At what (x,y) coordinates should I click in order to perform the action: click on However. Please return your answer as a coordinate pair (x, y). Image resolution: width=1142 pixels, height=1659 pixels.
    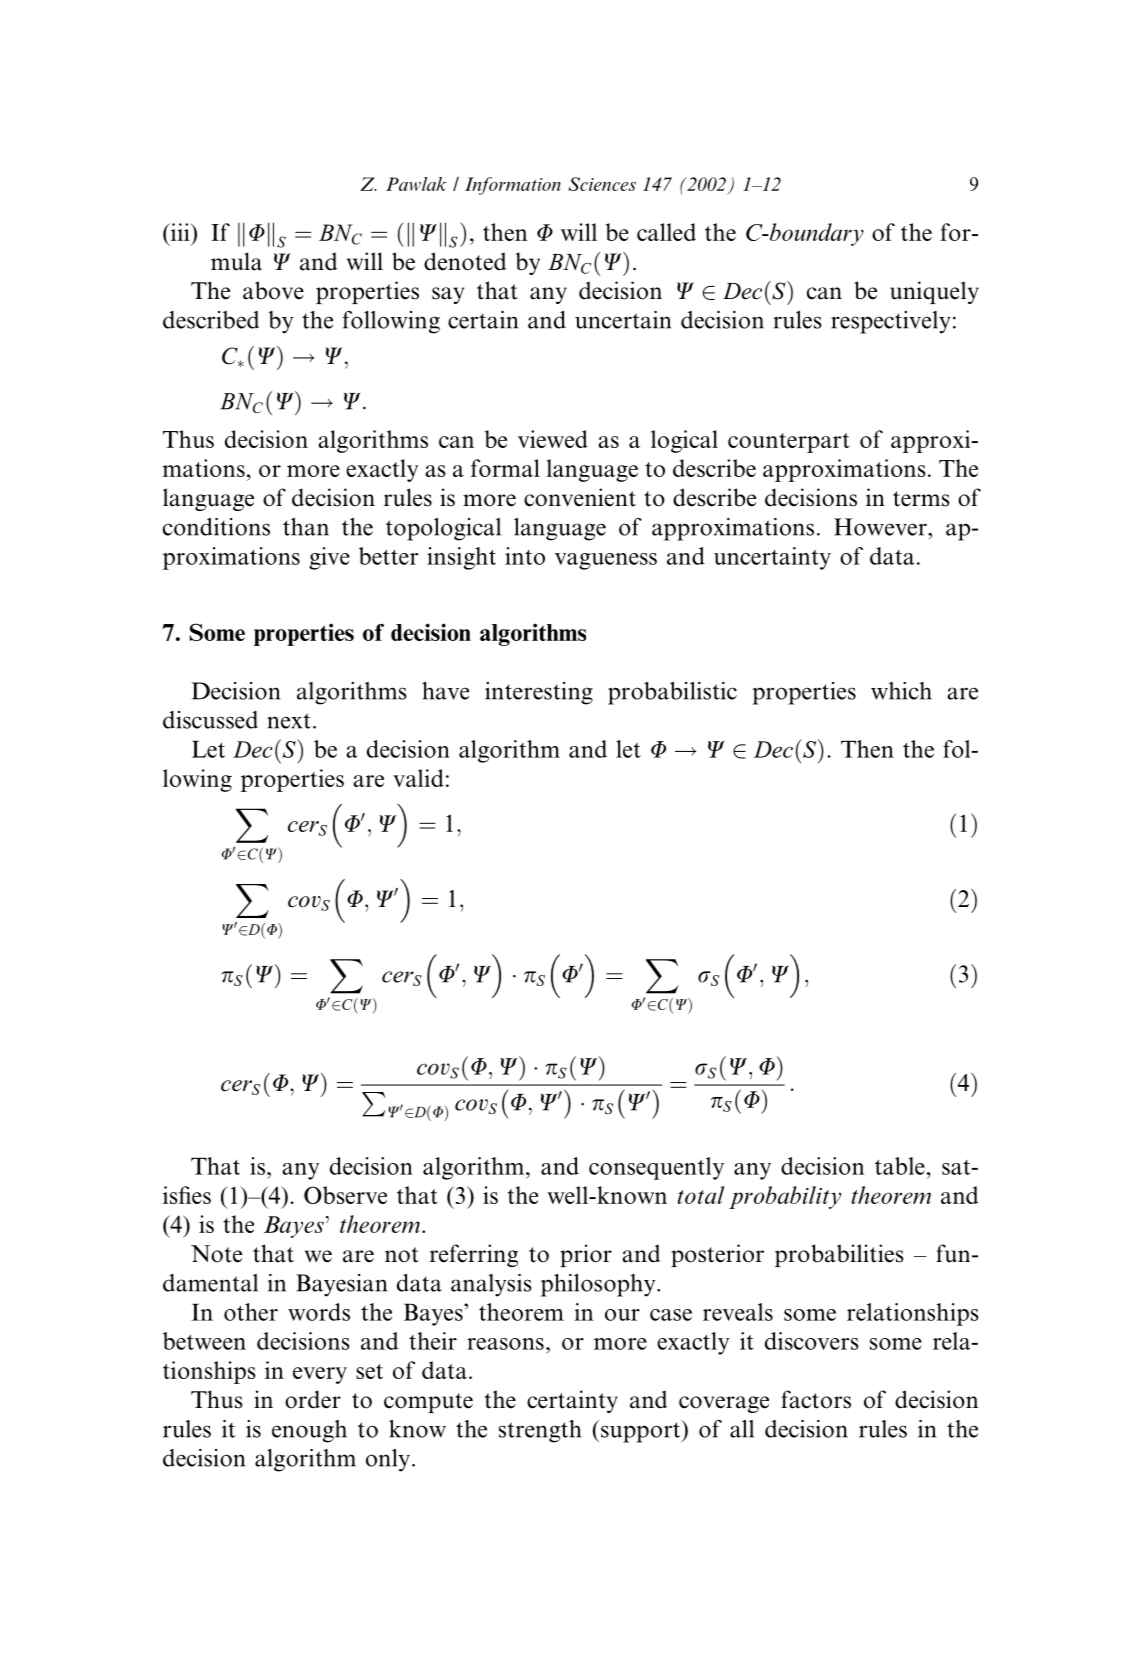
    Looking at the image, I should click on (881, 527).
